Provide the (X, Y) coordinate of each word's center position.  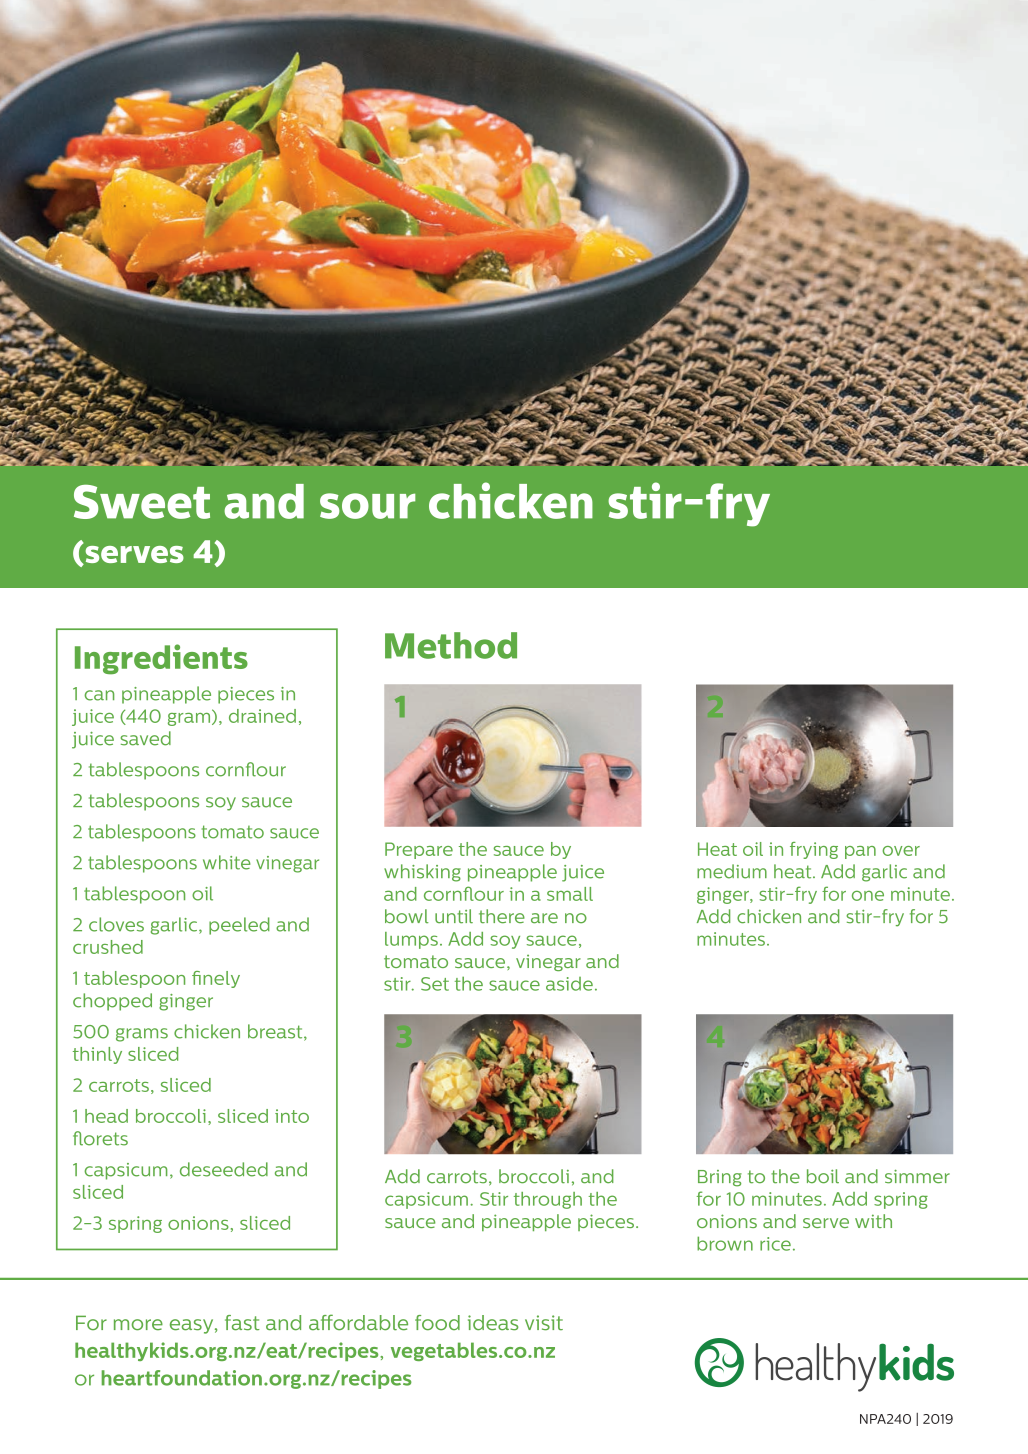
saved (146, 738)
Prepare (419, 850)
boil (823, 1176)
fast (242, 1323)
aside (569, 984)
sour (367, 506)
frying (814, 850)
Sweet (142, 502)
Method (451, 645)
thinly (97, 1055)
